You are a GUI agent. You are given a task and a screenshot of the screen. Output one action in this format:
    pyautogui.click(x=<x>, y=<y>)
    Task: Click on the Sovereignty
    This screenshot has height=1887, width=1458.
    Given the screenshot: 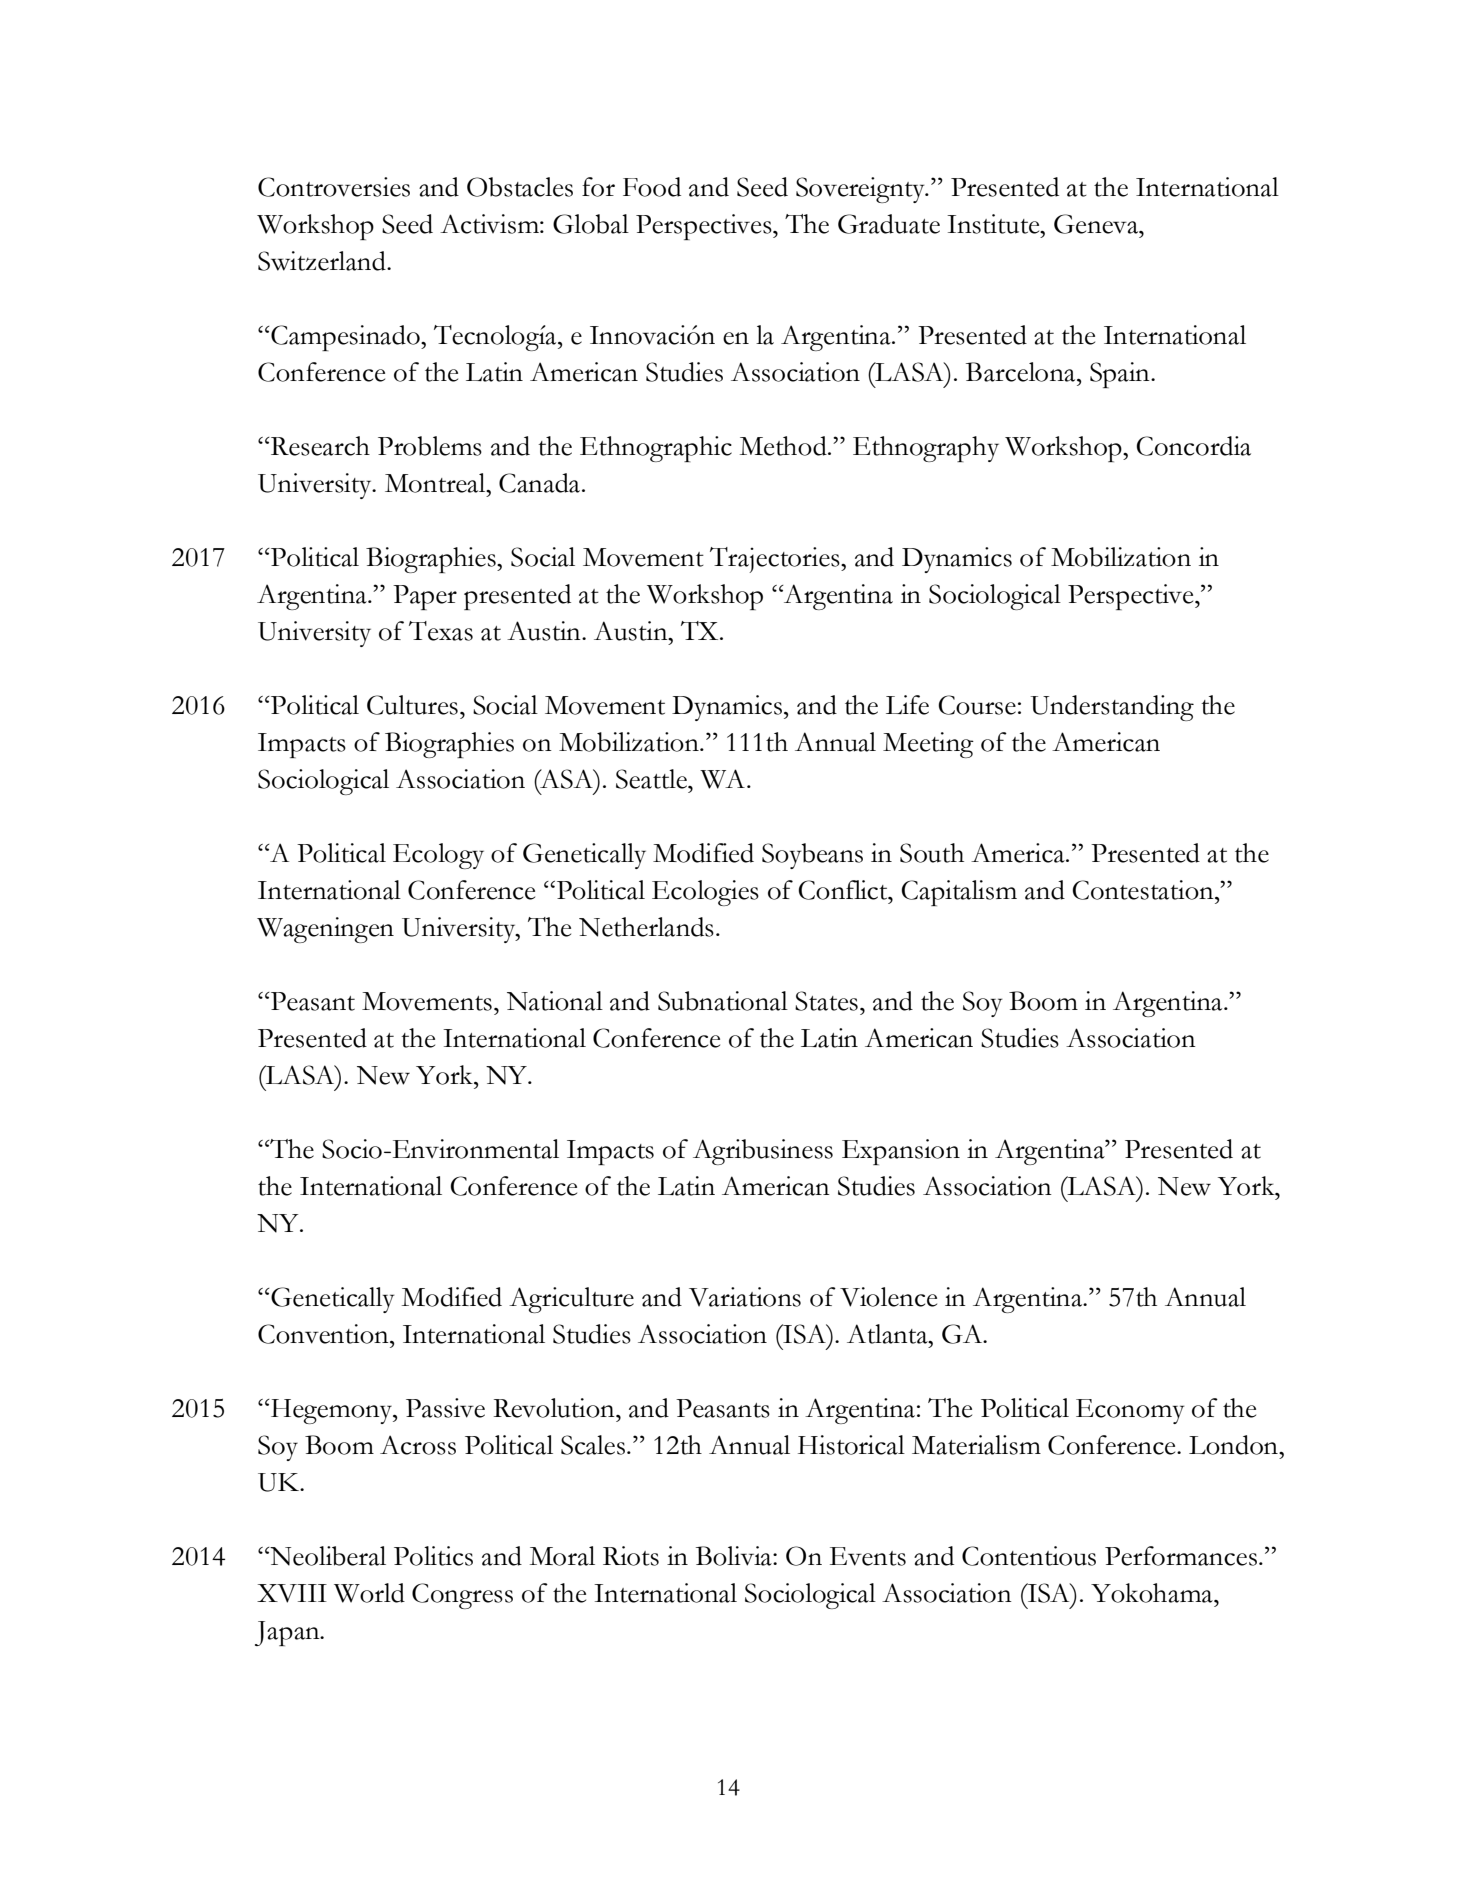 What is the action you would take?
    pyautogui.click(x=861, y=190)
